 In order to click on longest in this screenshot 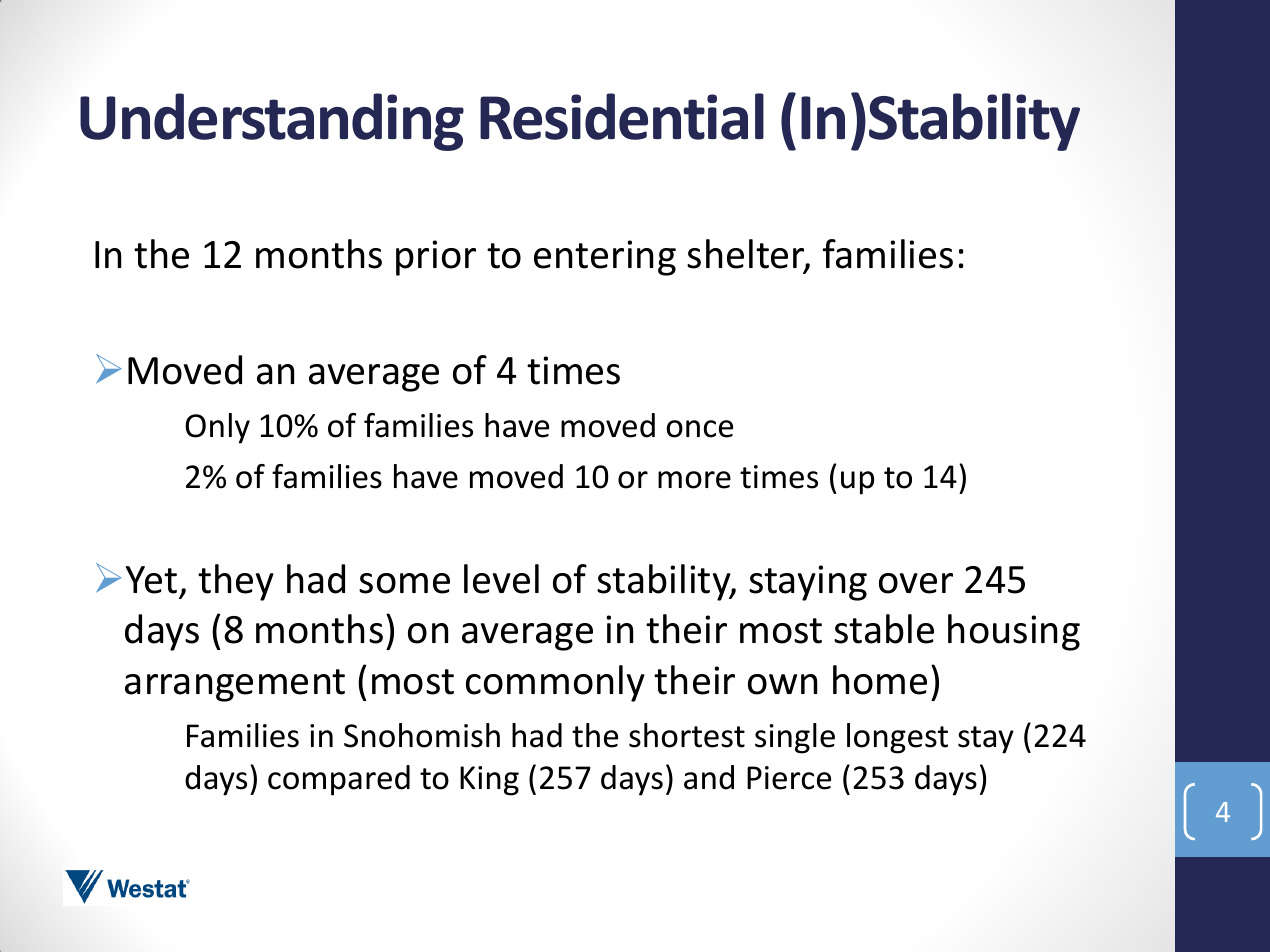, I will do `click(897, 738)`.
